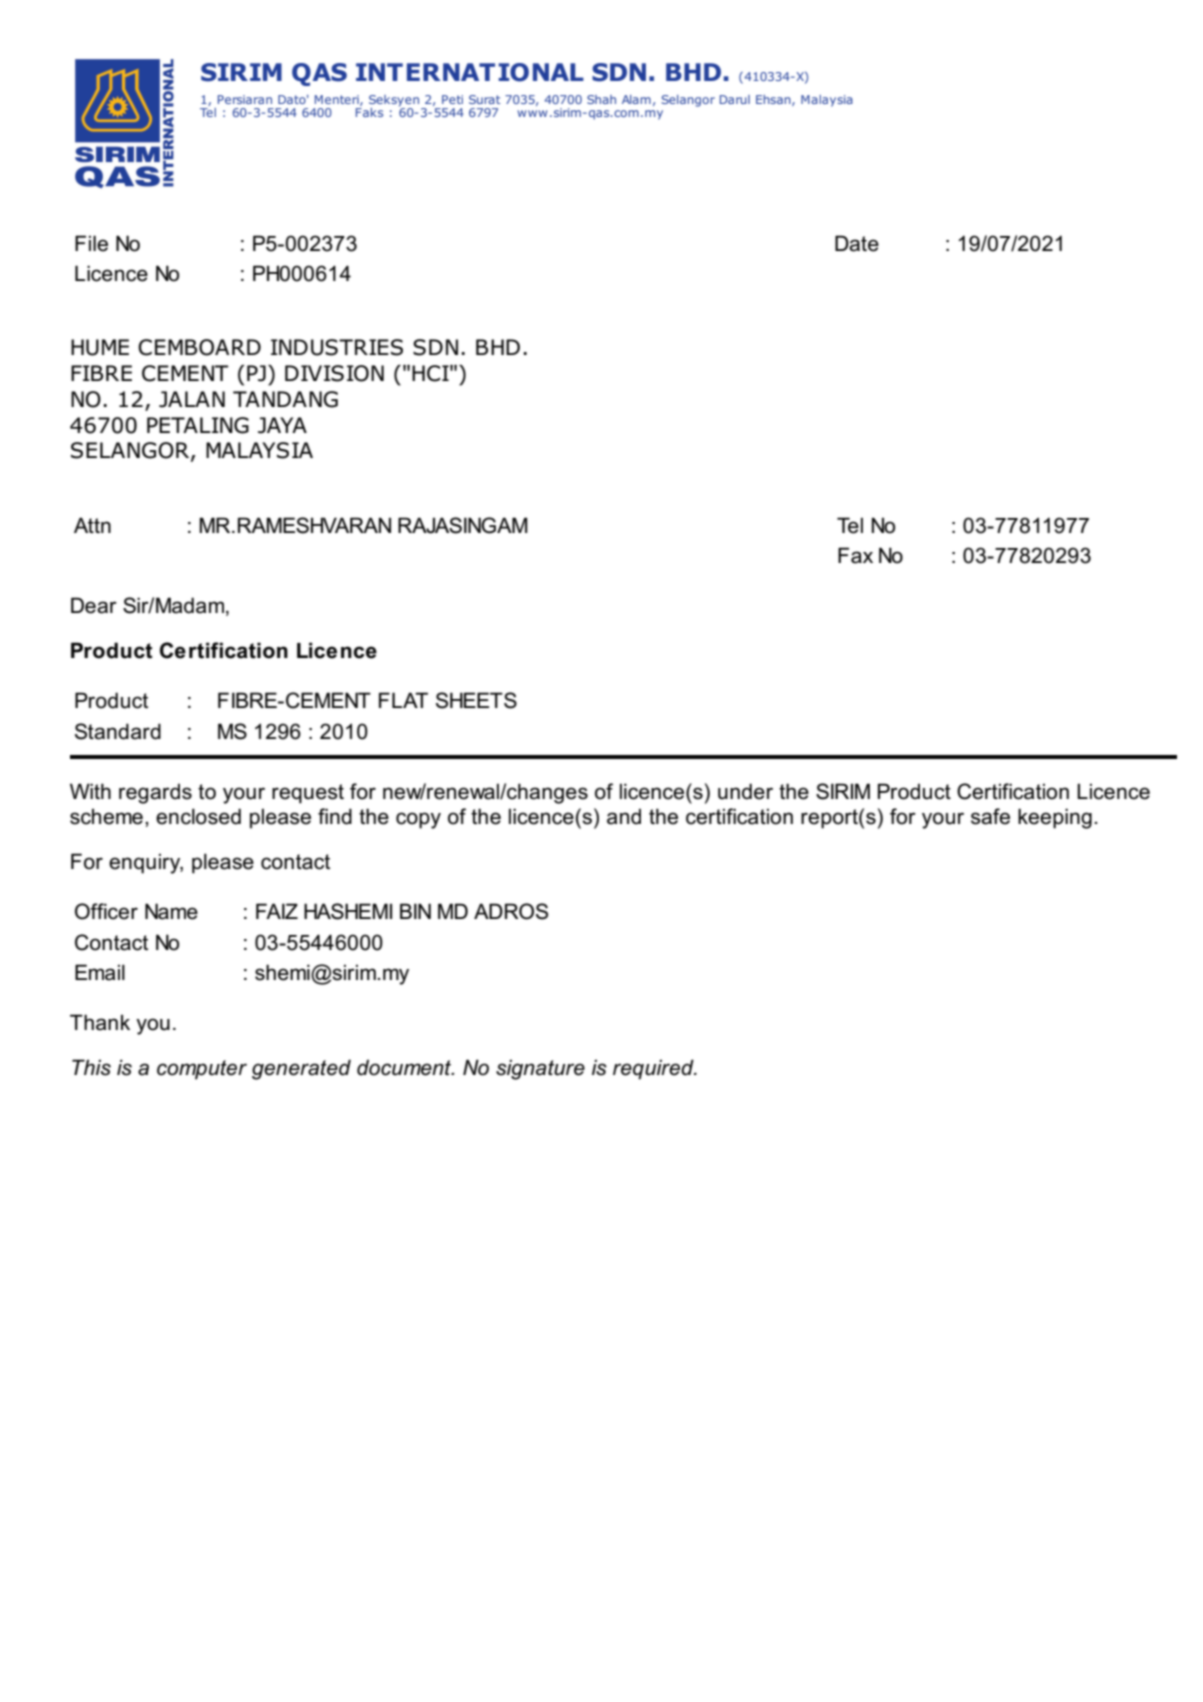 The width and height of the image is (1203, 1702). What do you see at coordinates (601, 99) in the image?
I see `Shah` at bounding box center [601, 99].
